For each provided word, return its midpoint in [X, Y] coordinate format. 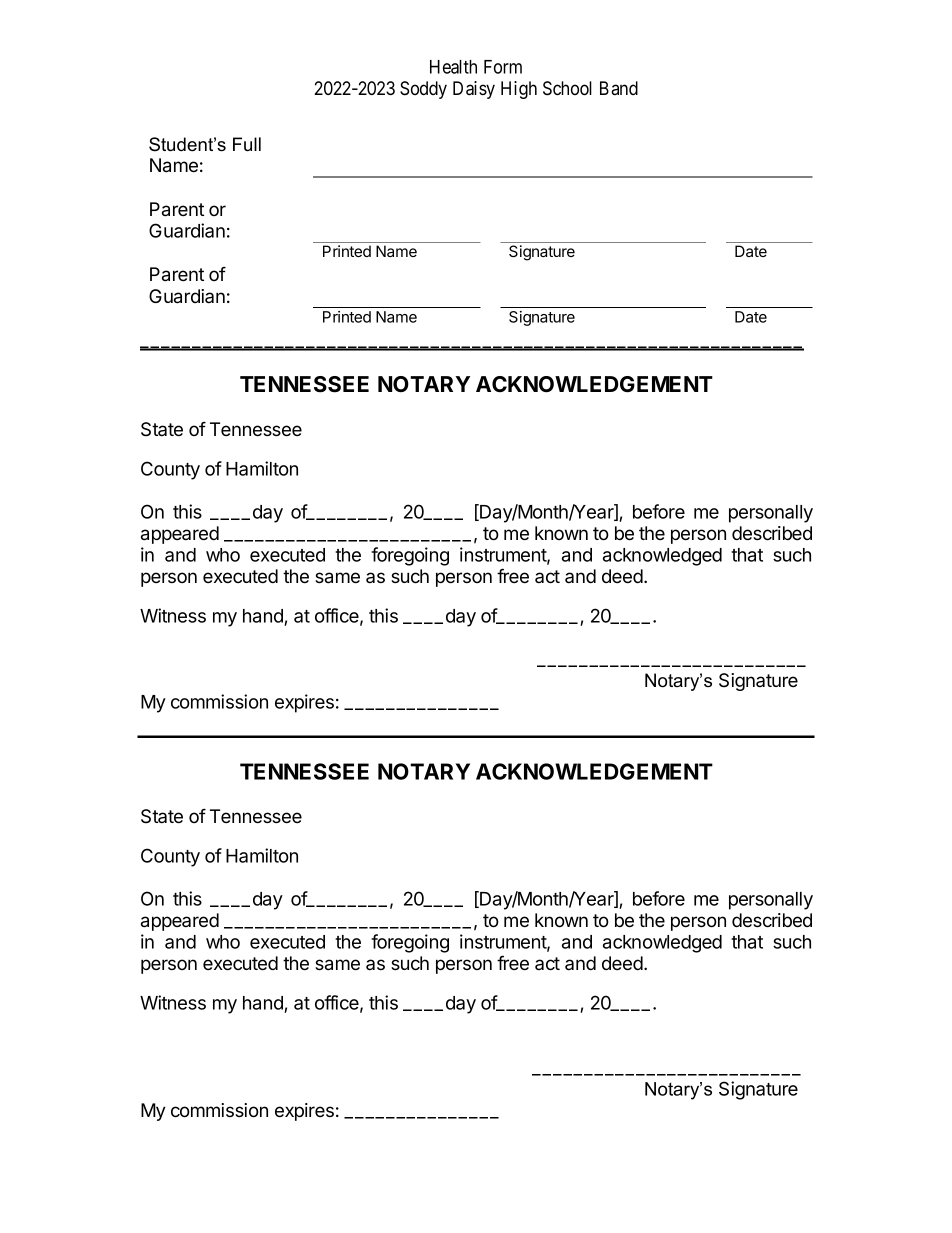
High [519, 90]
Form [503, 67]
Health [453, 67]
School [567, 88]
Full [247, 144]
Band [619, 88]
